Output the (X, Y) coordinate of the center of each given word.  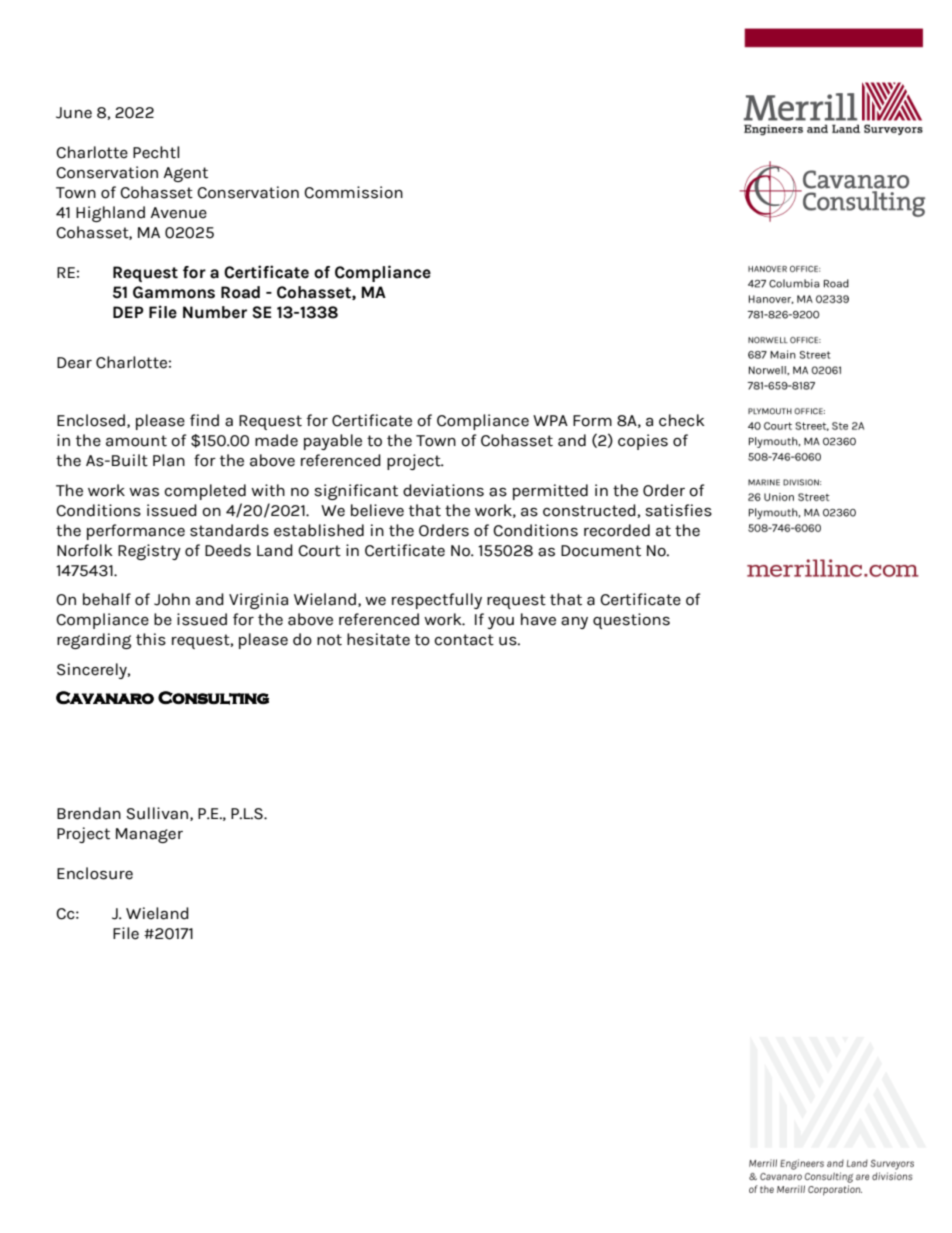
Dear (74, 363)
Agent (186, 174)
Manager (149, 835)
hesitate (378, 639)
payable (333, 442)
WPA (550, 420)
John (172, 599)
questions (631, 621)
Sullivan (158, 814)
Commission (353, 192)
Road (240, 292)
